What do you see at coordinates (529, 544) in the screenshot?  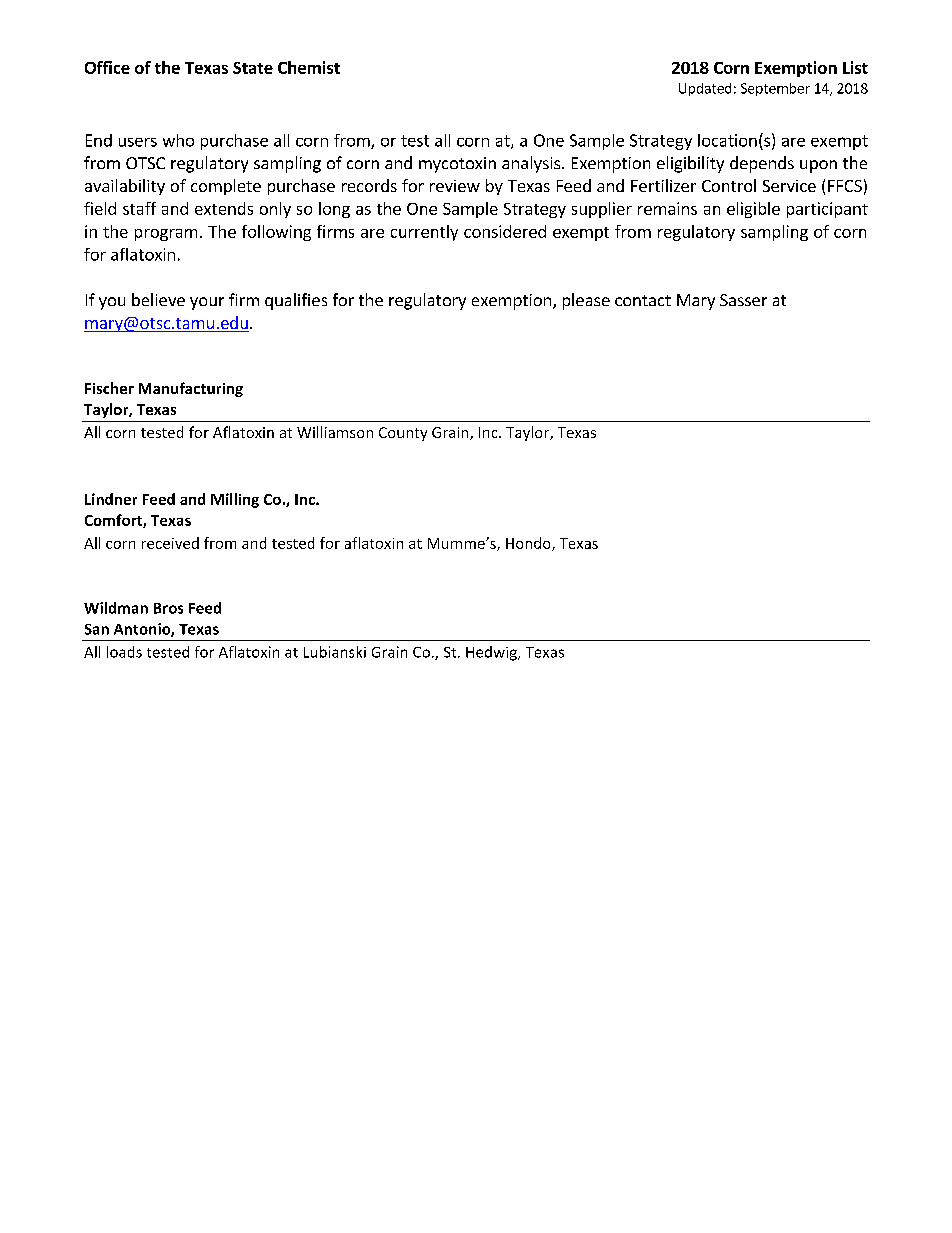 I see `Hondo` at bounding box center [529, 544].
